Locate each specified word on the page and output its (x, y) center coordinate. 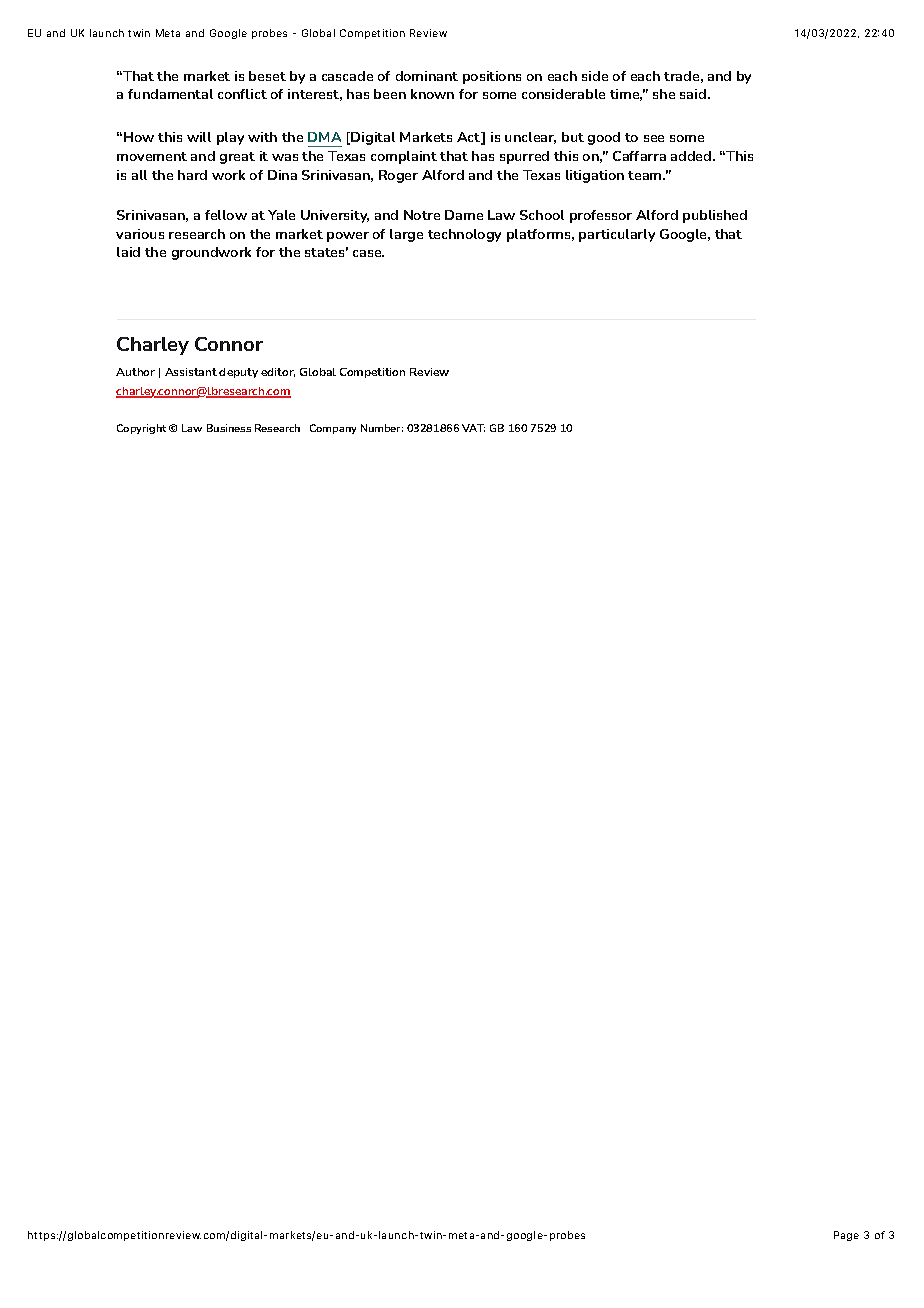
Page (846, 1236)
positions (492, 77)
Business (229, 428)
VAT (473, 428)
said (694, 94)
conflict (242, 94)
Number (382, 428)
